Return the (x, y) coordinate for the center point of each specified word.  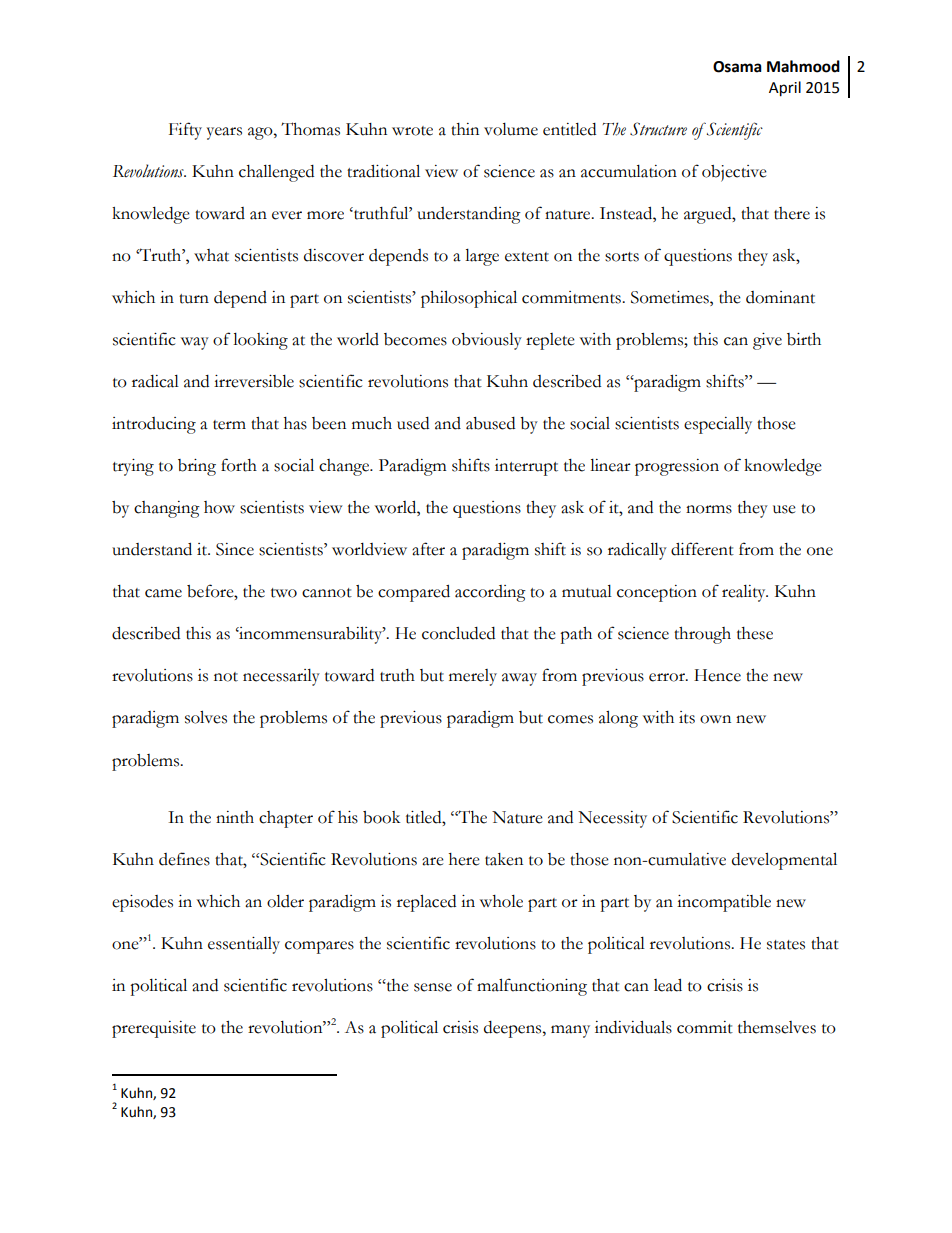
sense (433, 987)
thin (465, 129)
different (702, 549)
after (428, 549)
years (224, 133)
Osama (737, 67)
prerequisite (154, 1029)
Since (235, 549)
